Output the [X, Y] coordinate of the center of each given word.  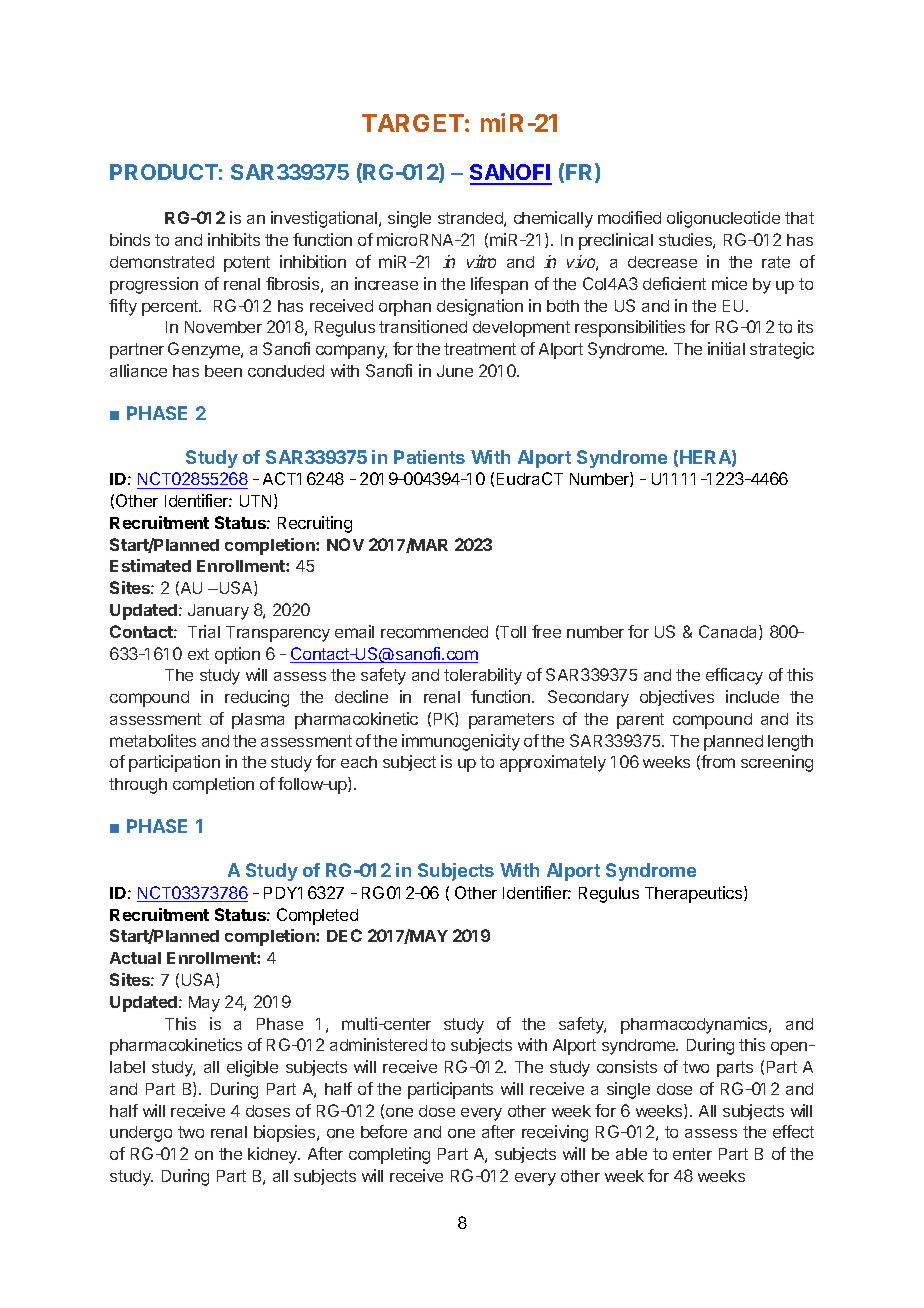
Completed [317, 916]
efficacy [734, 676]
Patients [429, 457]
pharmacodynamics [695, 1025]
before [384, 1131]
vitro [481, 261]
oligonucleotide [723, 219]
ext [198, 654]
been [223, 371]
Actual [135, 958]
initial [726, 348]
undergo [141, 1134]
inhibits [234, 239]
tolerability [483, 676]
